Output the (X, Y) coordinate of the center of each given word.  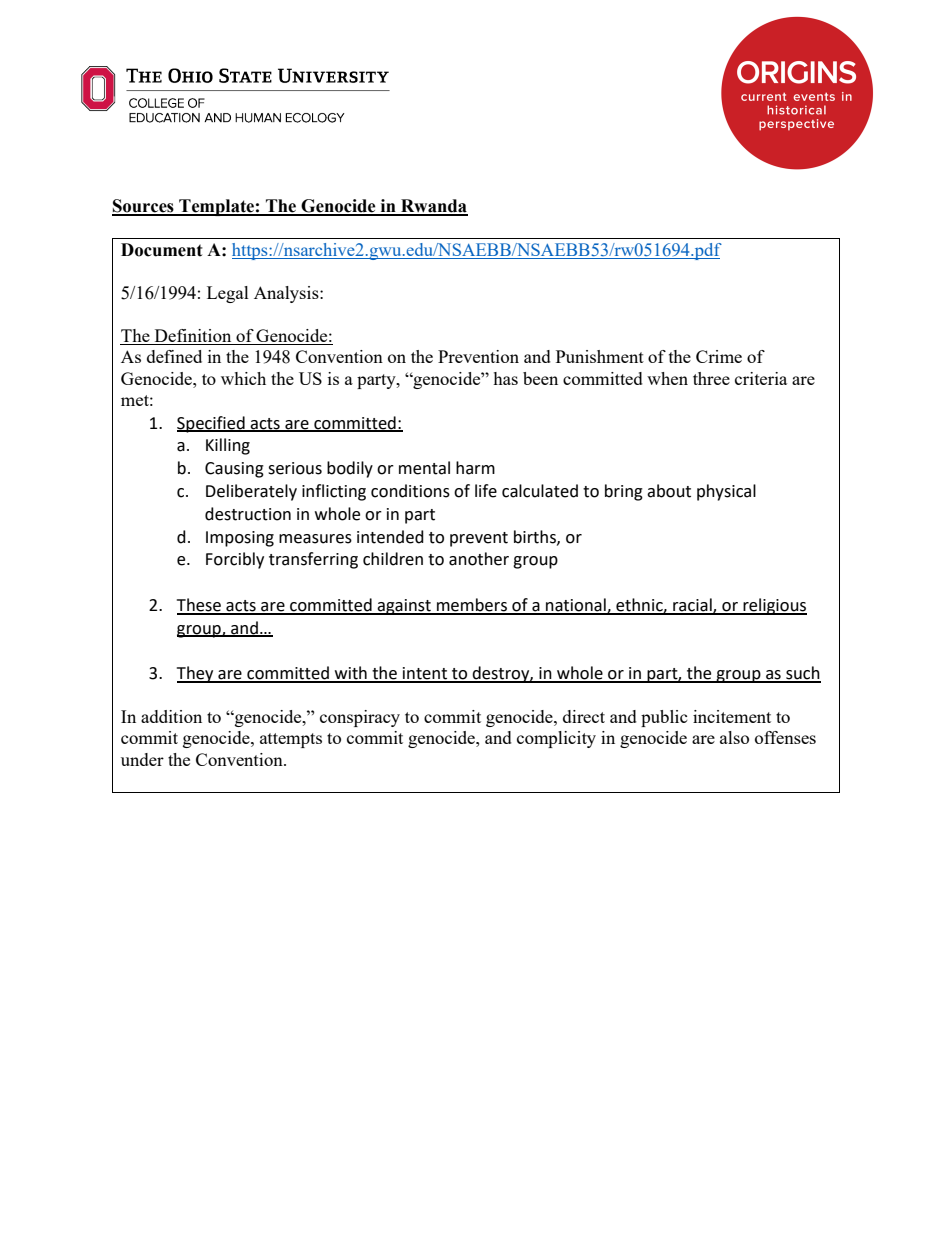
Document (162, 250)
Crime (719, 356)
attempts (291, 740)
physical (726, 492)
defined (174, 356)
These (200, 606)
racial (692, 606)
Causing (234, 470)
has (505, 378)
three (711, 378)
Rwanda (433, 207)
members (472, 606)
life (486, 491)
